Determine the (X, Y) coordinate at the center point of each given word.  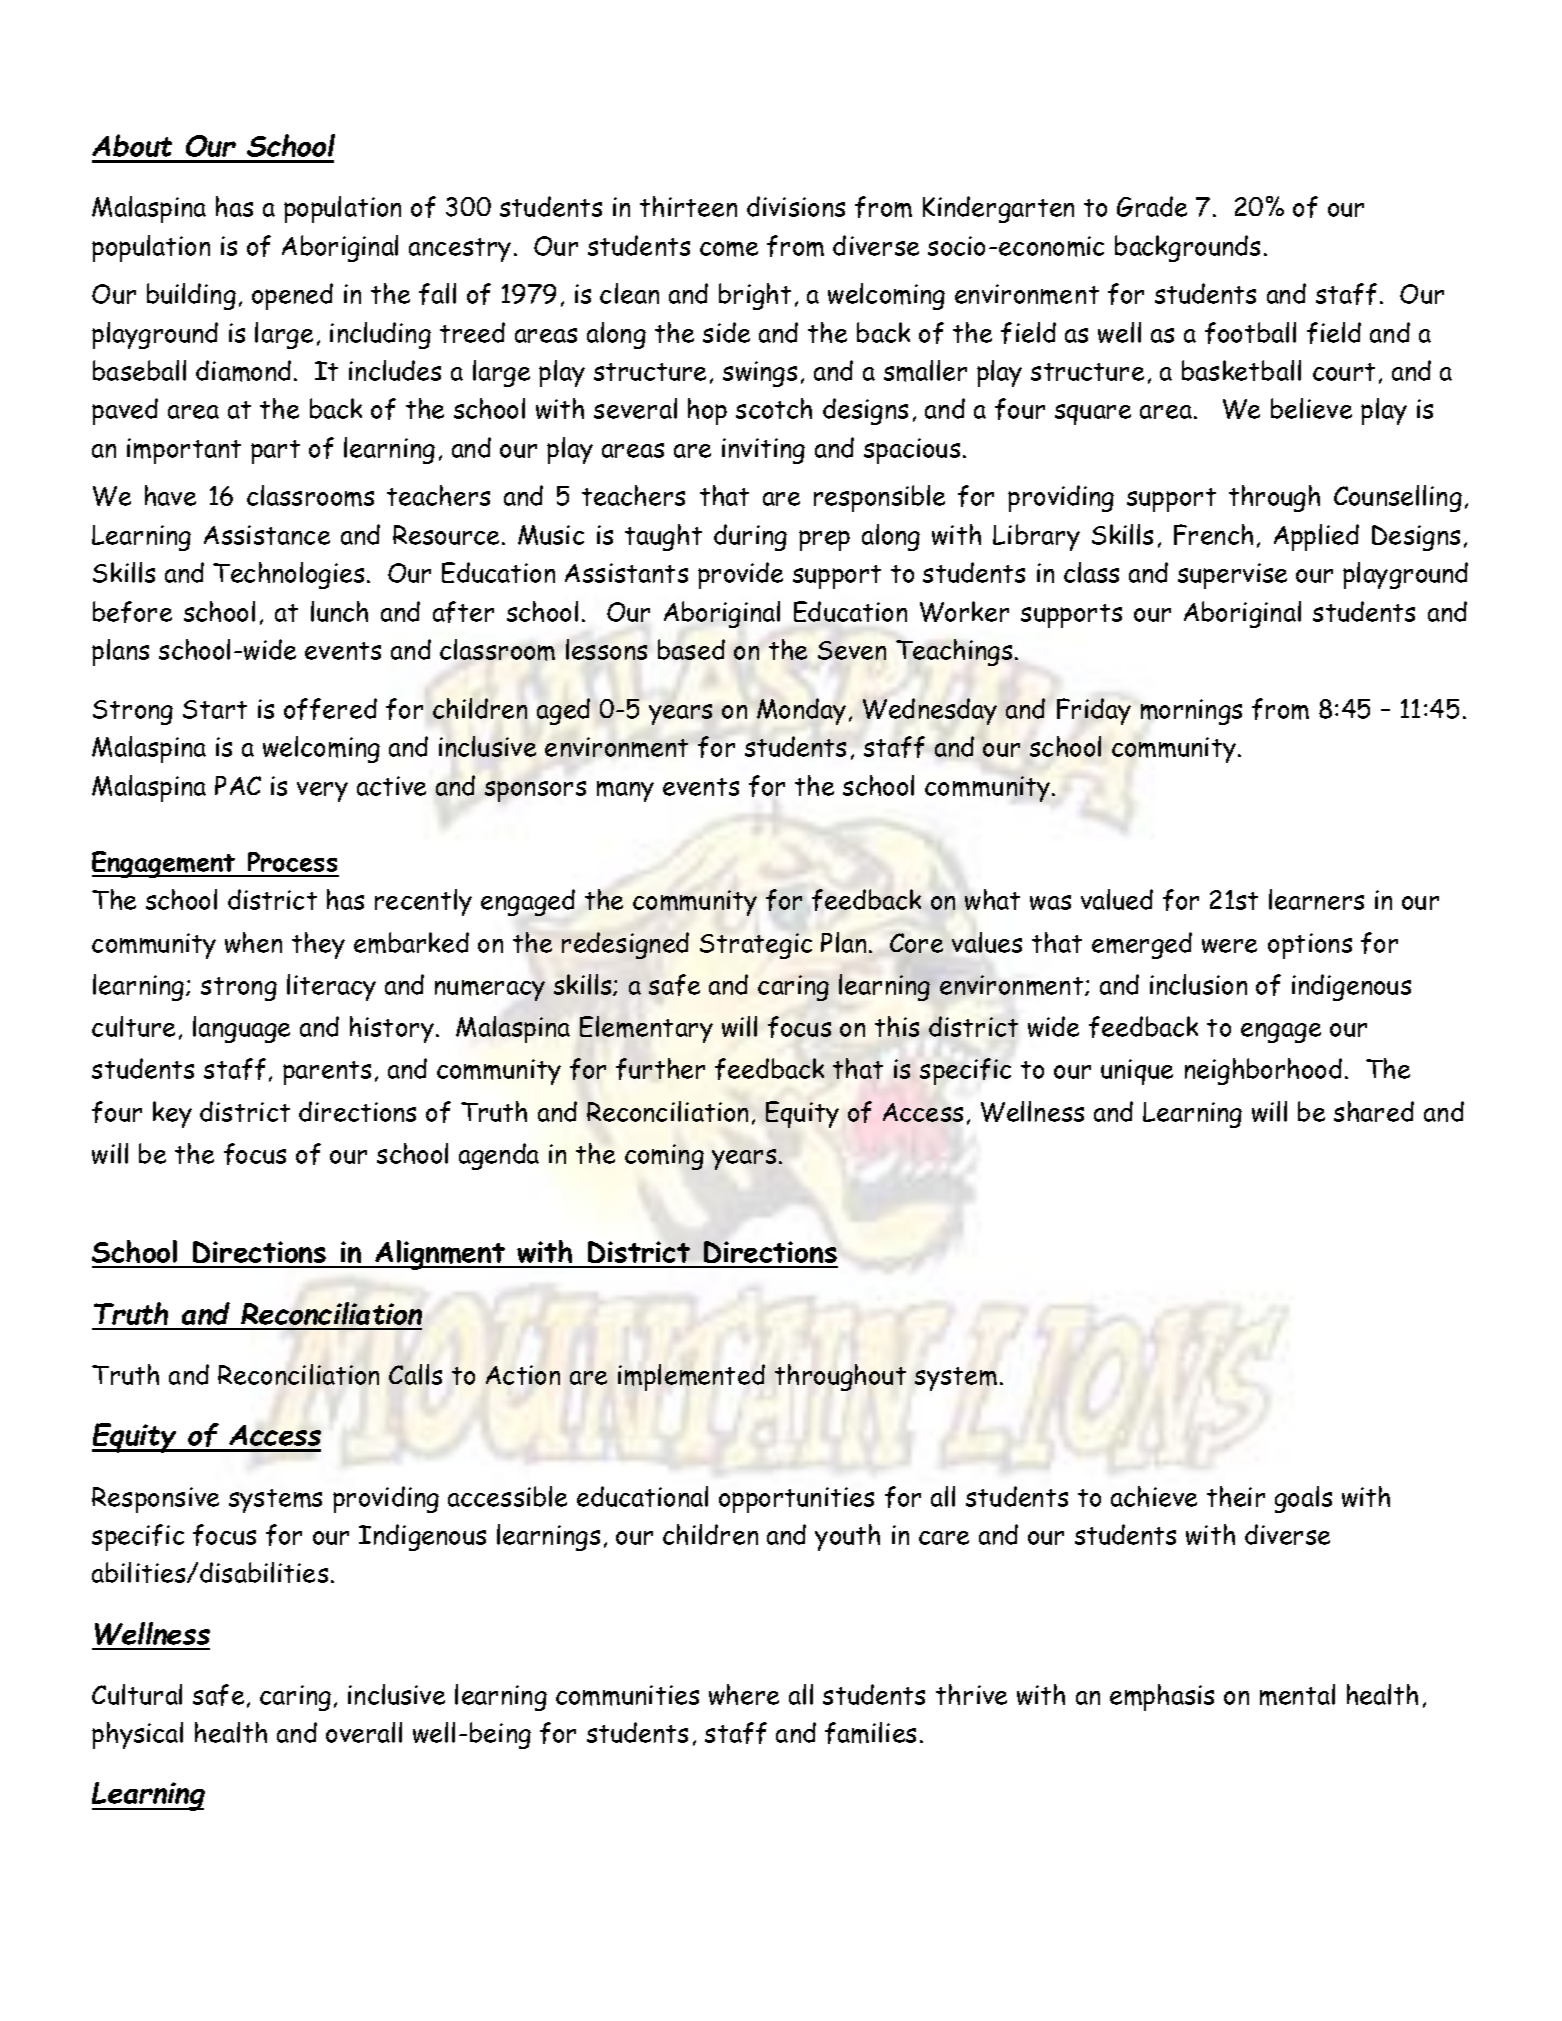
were (1229, 946)
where (744, 1694)
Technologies (288, 575)
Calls (415, 1374)
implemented (691, 1377)
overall (364, 1732)
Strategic (756, 946)
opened (292, 296)
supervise (1232, 576)
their (1236, 1496)
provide (740, 575)
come (729, 249)
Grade (1152, 206)
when (253, 942)
